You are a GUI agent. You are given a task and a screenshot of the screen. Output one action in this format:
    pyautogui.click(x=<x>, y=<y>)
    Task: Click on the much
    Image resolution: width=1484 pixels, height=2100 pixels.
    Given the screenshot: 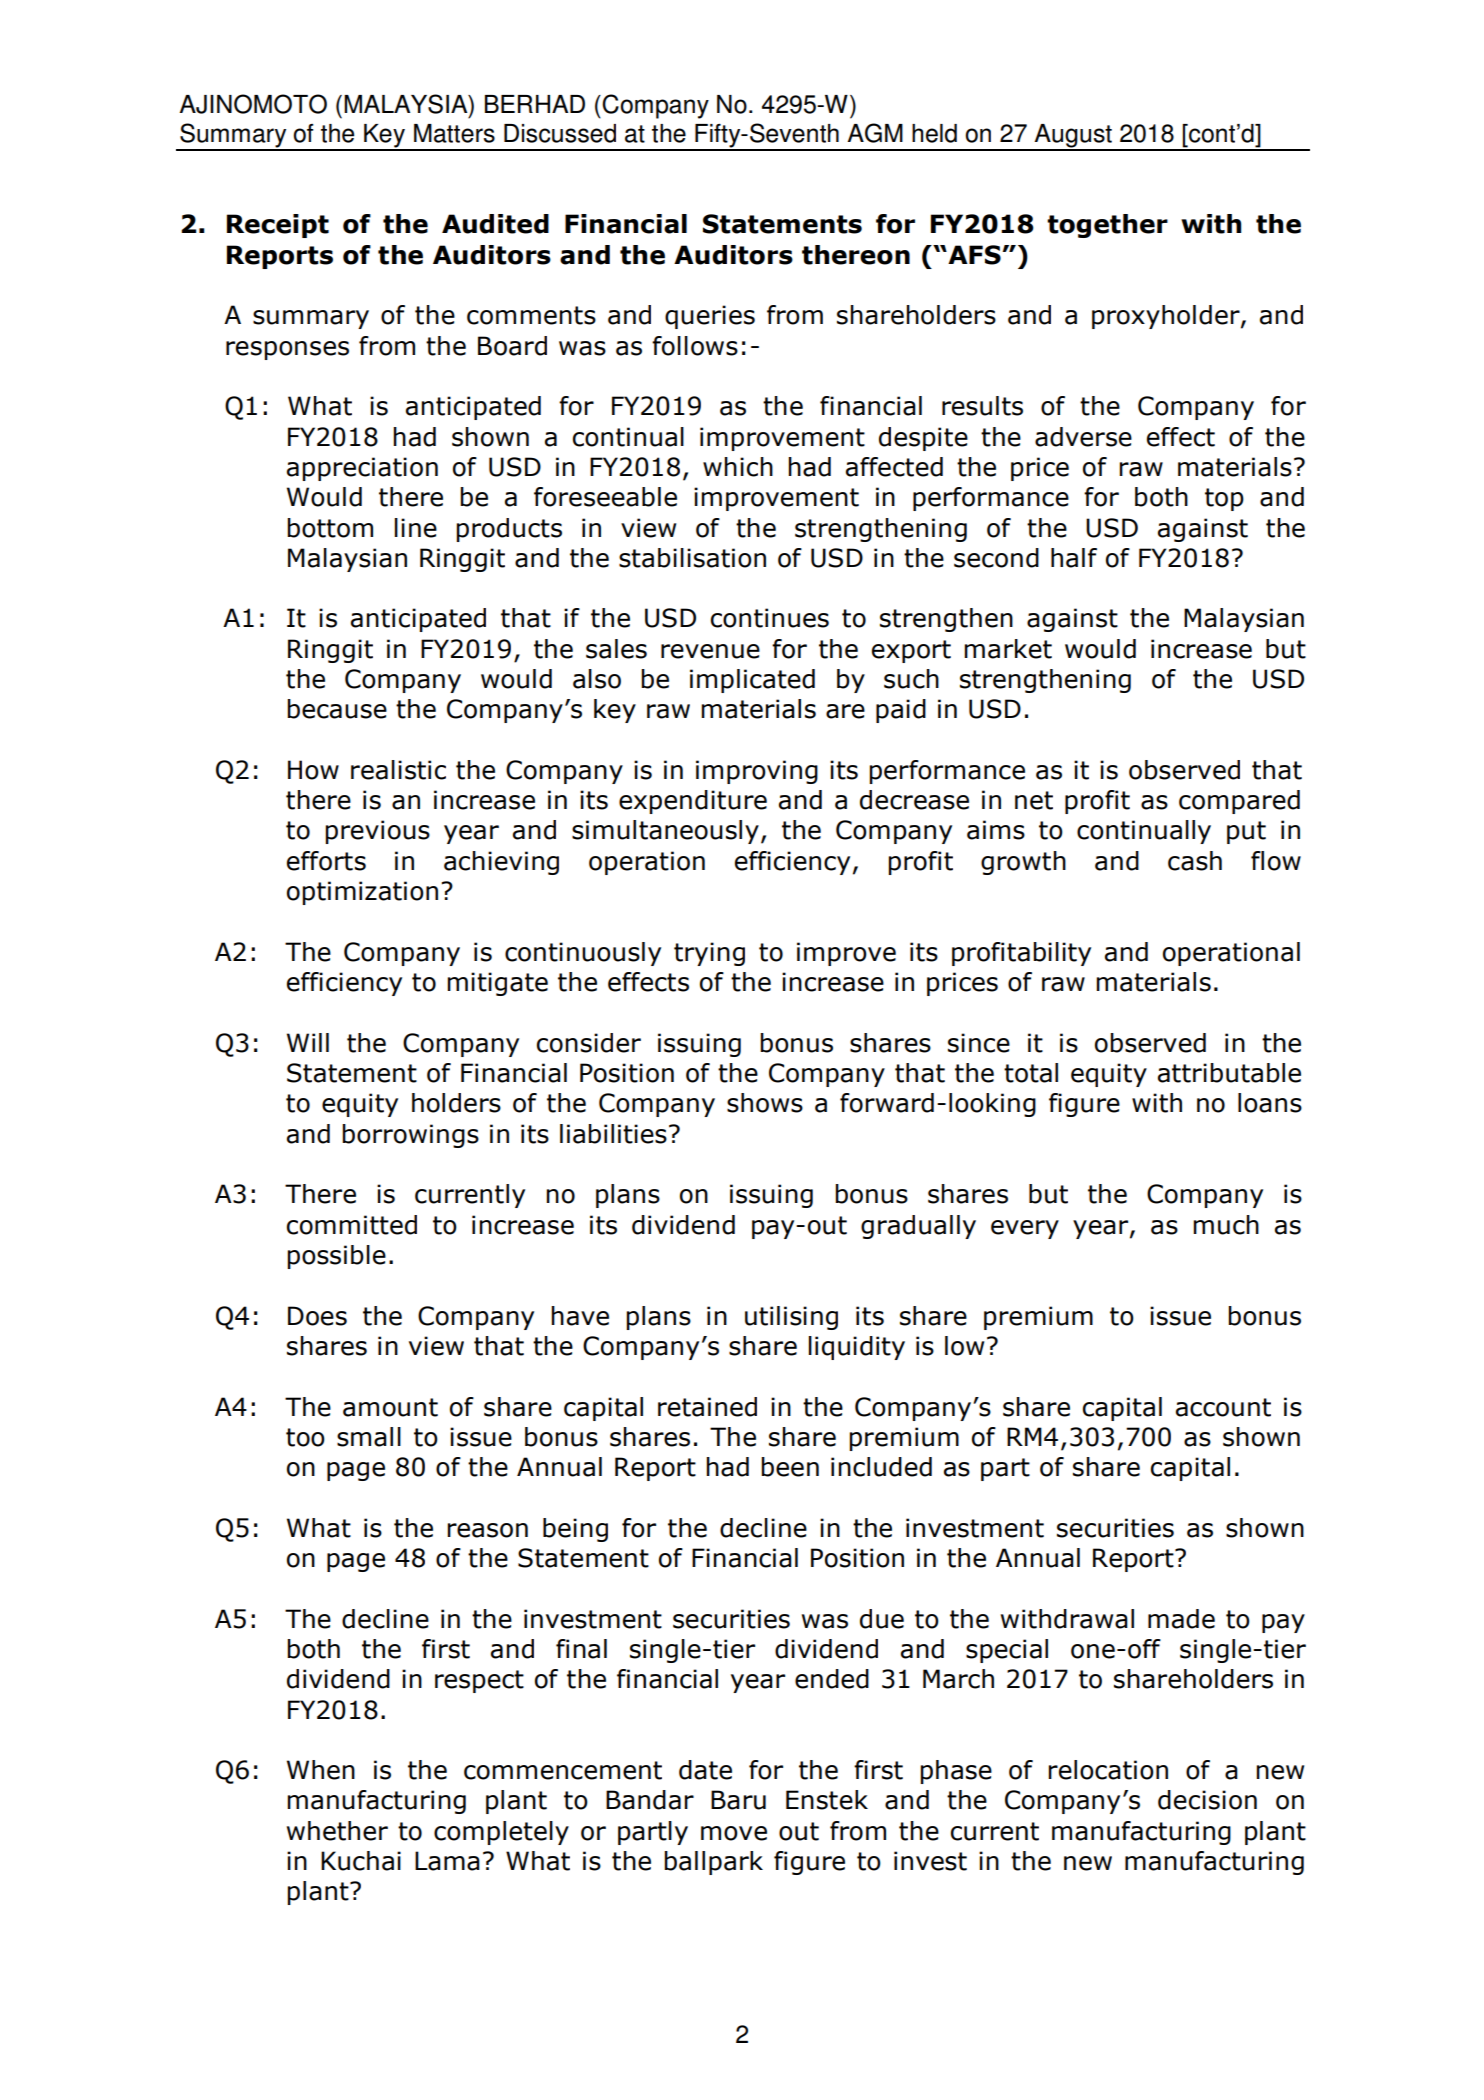 What is the action you would take?
    pyautogui.click(x=1226, y=1225)
